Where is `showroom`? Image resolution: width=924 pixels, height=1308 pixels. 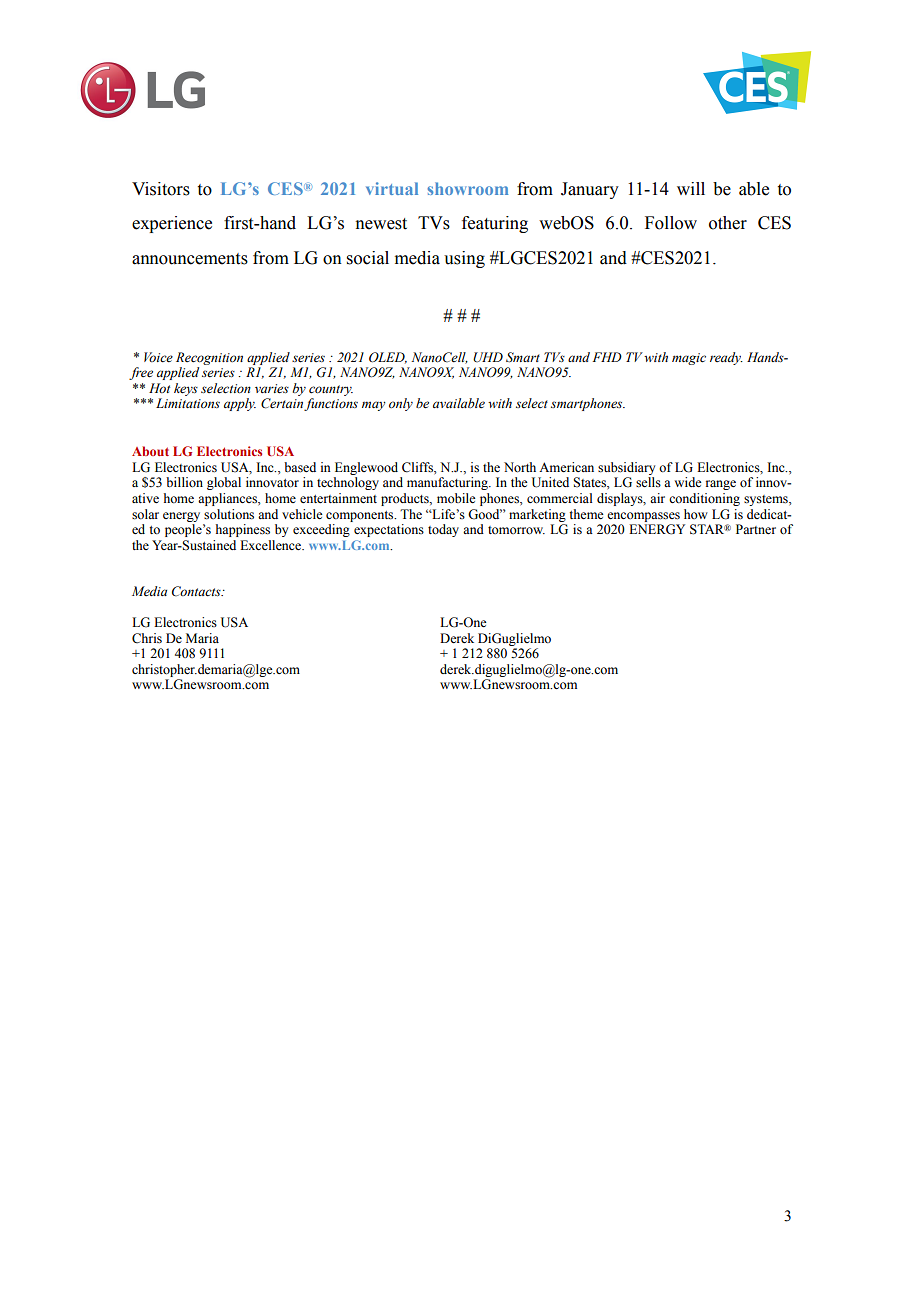
showroom is located at coordinates (467, 188).
